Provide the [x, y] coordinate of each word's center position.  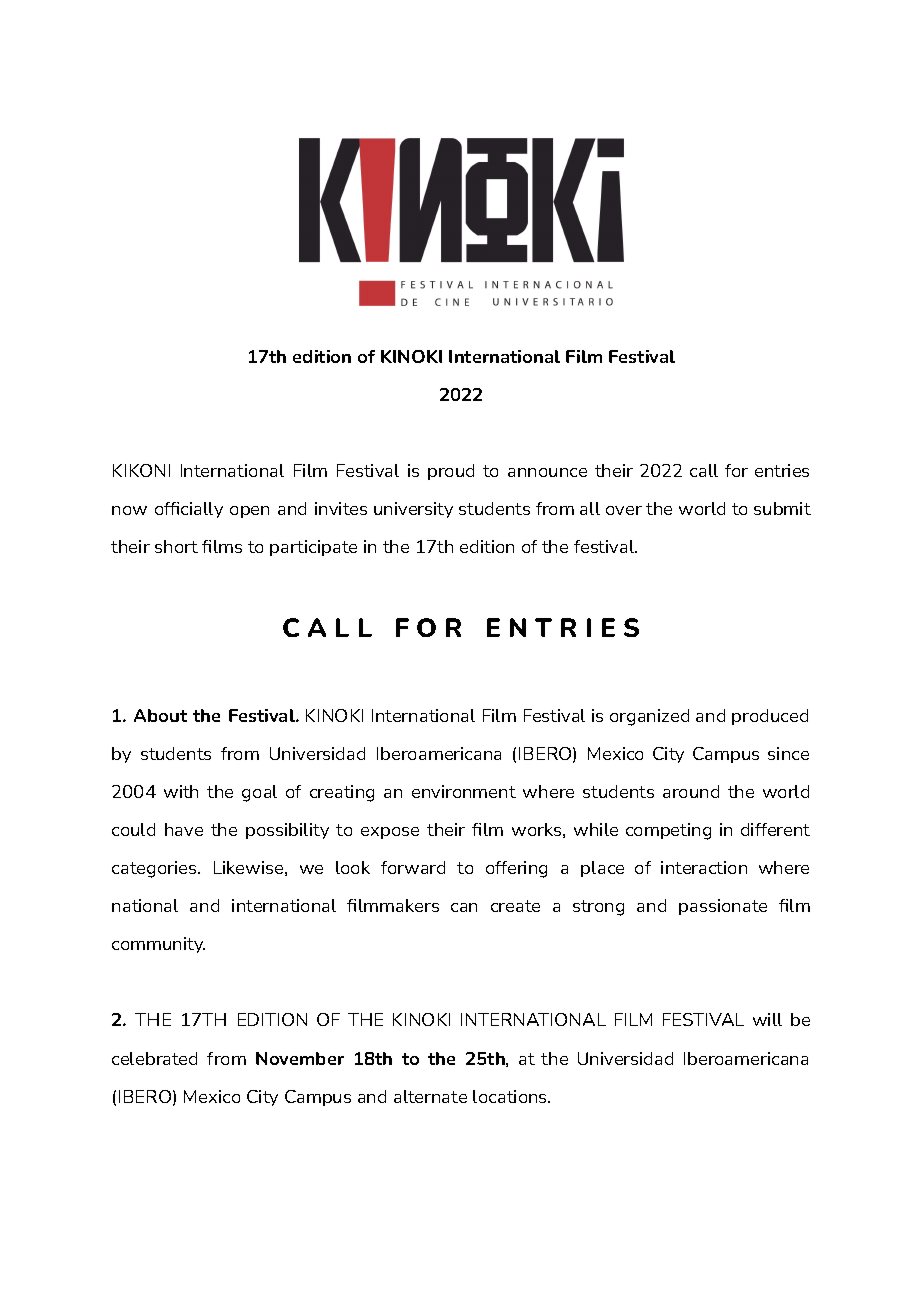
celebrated [154, 1058]
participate [313, 548]
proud [451, 472]
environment [464, 791]
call [704, 470]
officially [189, 510]
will [767, 1019]
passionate [723, 907]
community [158, 945]
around [691, 791]
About [160, 715]
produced [770, 717]
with [181, 791]
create [515, 906]
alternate [430, 1096]
